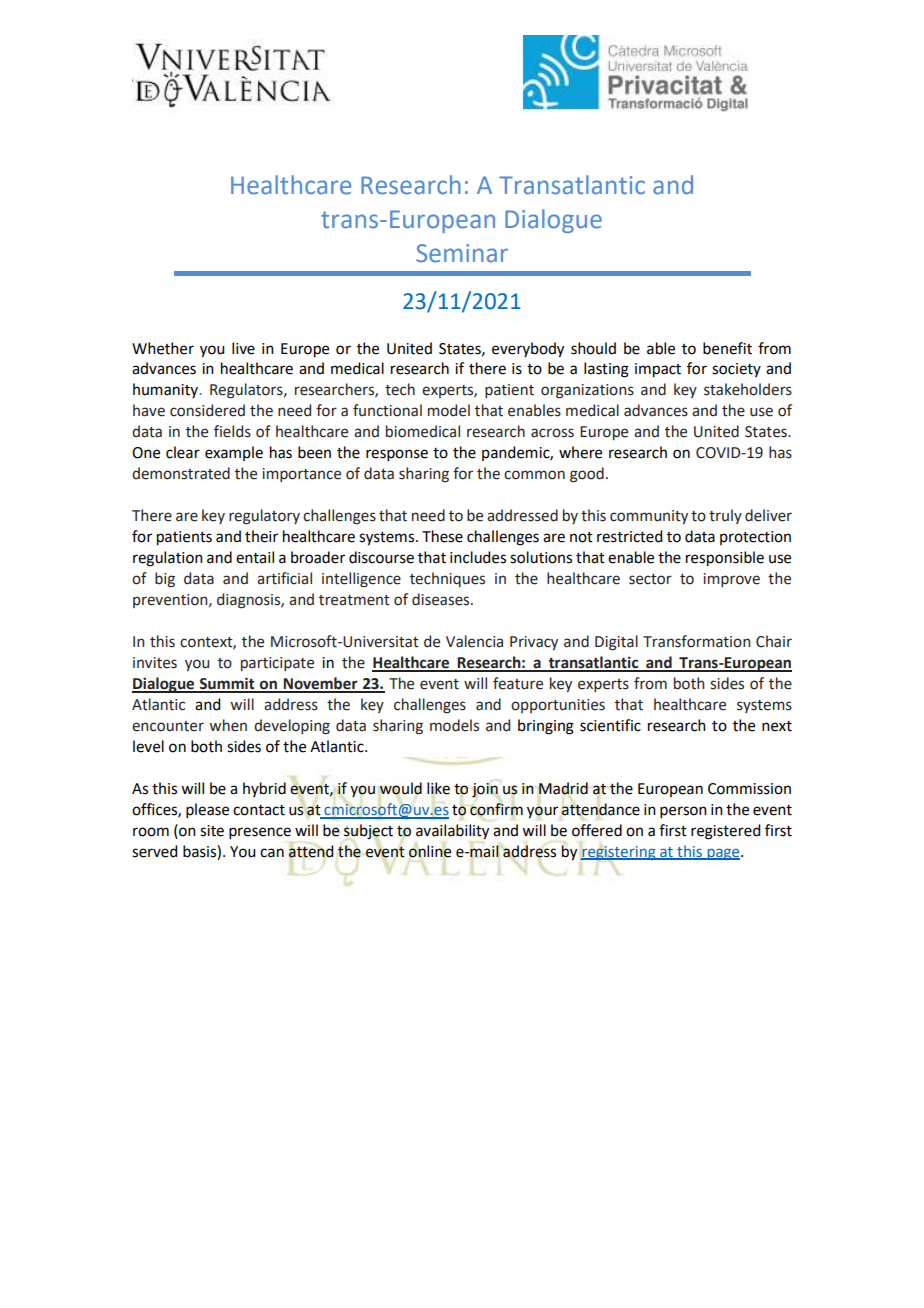 The image size is (924, 1308). Describe the element at coordinates (387, 410) in the document. I see `functional` at that location.
